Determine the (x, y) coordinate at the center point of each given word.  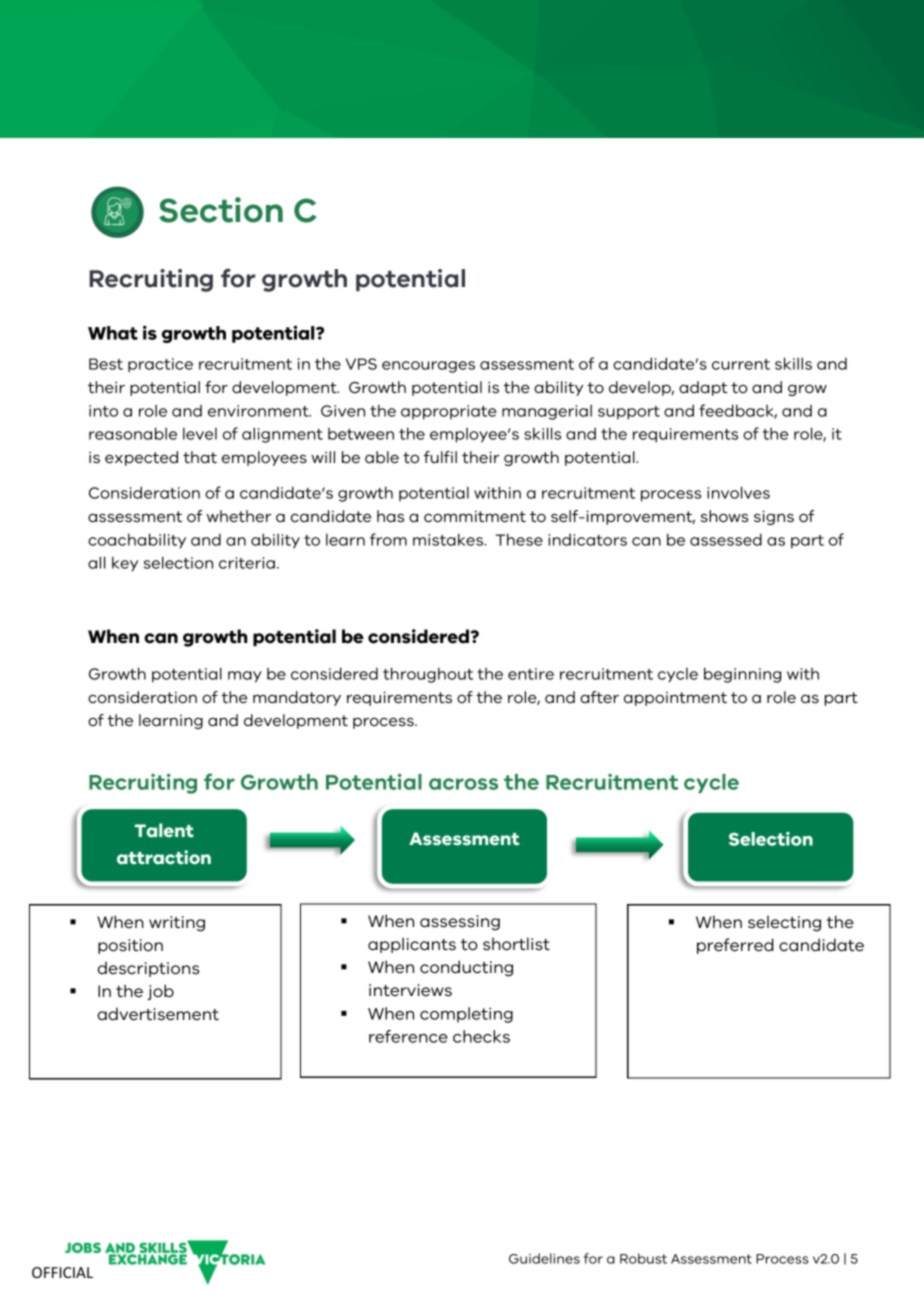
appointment (675, 699)
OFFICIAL (62, 1272)
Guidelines (544, 1258)
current (741, 364)
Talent (164, 830)
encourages (428, 367)
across (463, 784)
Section (221, 210)
